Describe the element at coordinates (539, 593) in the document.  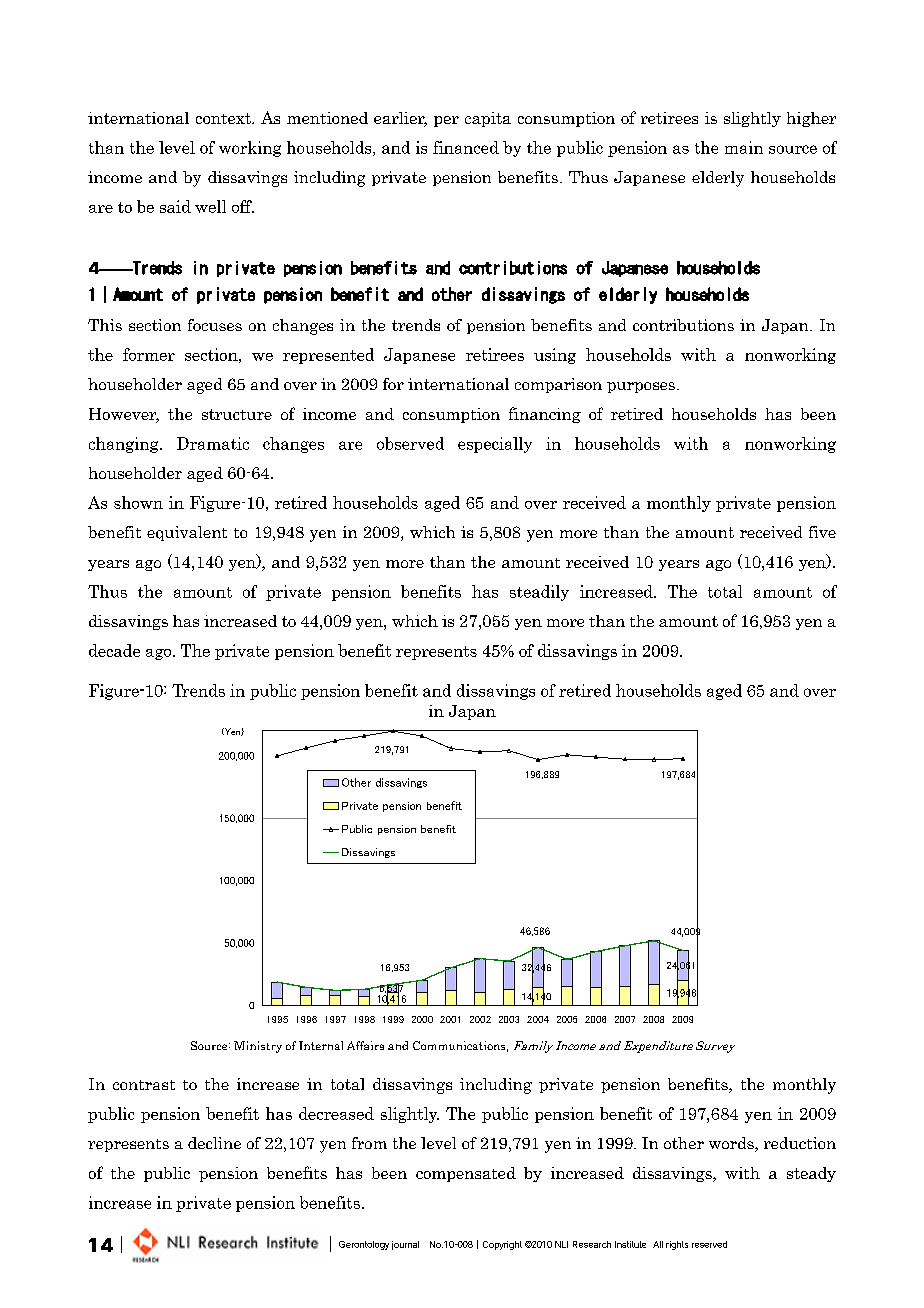
I see `steadily` at that location.
